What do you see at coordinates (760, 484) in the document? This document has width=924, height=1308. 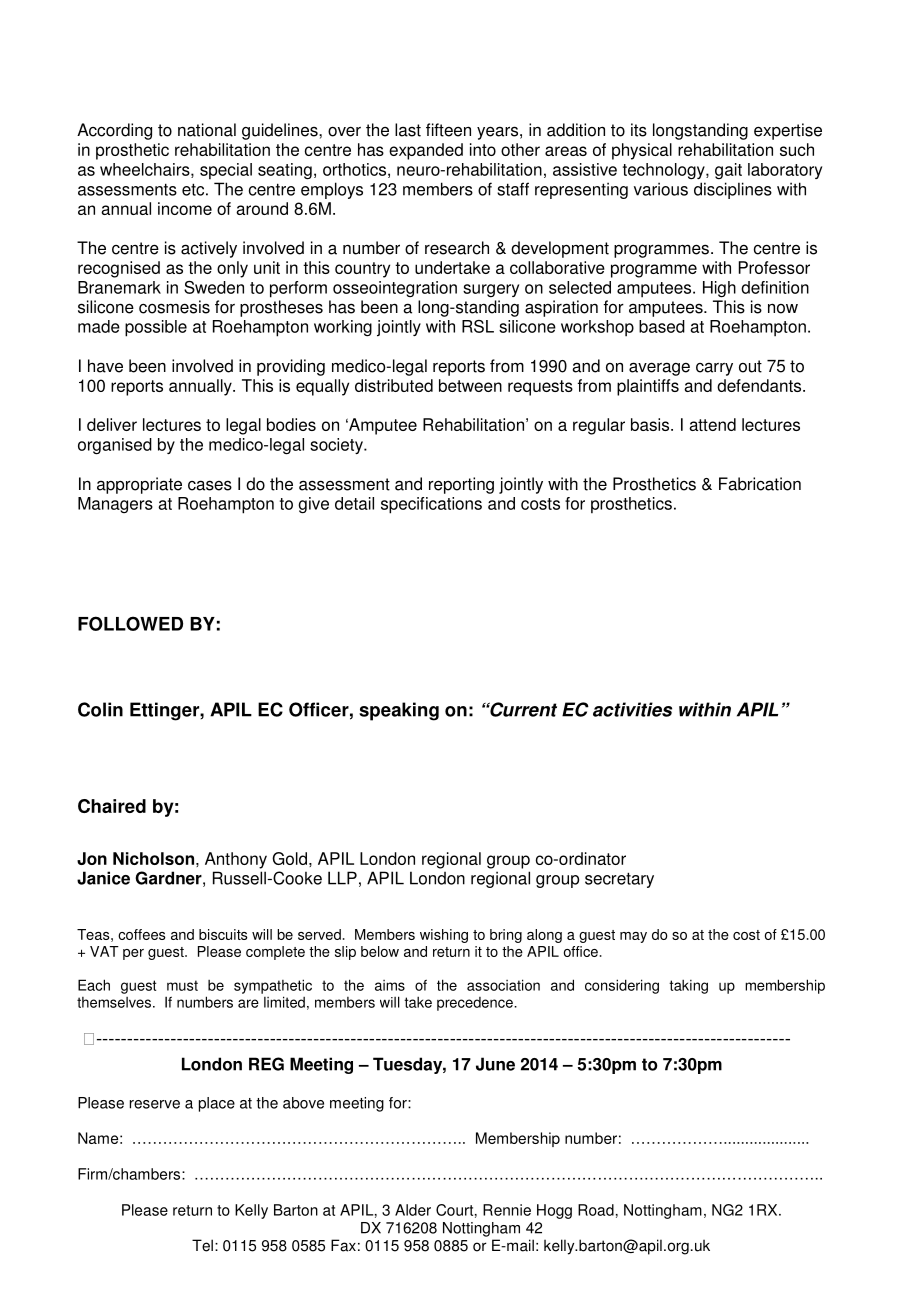 I see `Fabrication` at bounding box center [760, 484].
